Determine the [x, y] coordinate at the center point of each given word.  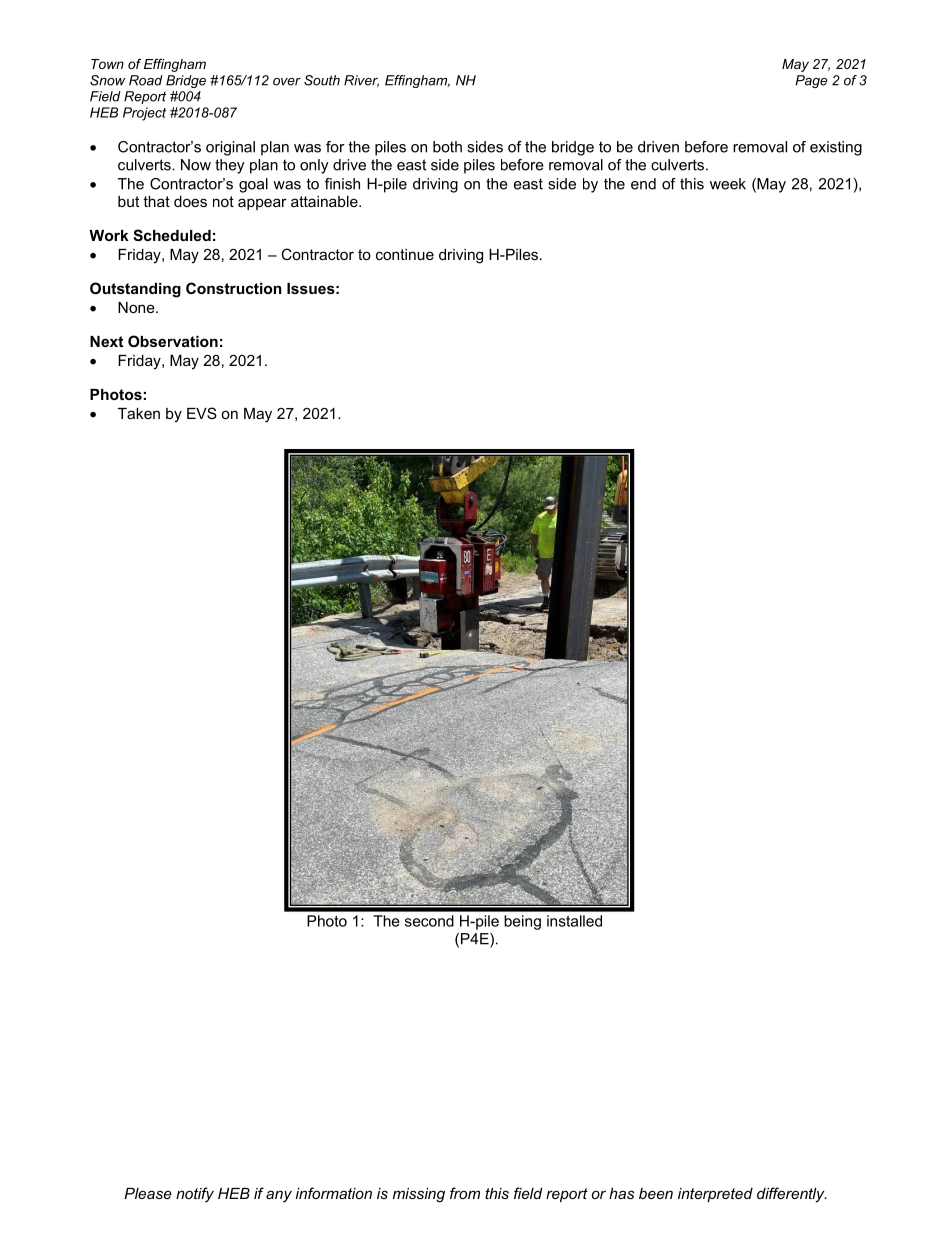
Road [146, 80]
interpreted [715, 1195]
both [447, 147]
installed [574, 921]
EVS [202, 413]
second [429, 921]
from [465, 1193]
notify [195, 1195]
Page [811, 81]
